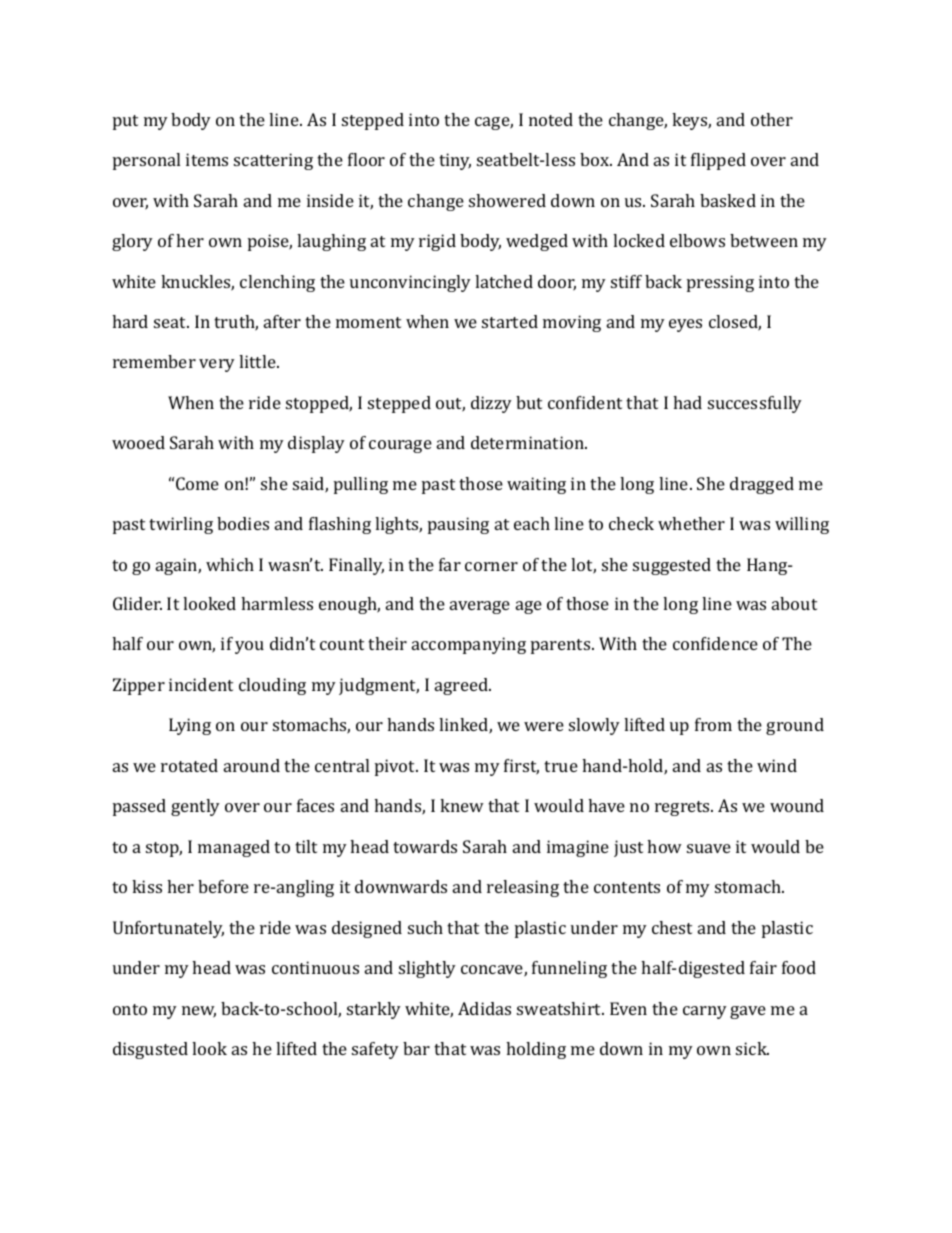 The image size is (952, 1233). What do you see at coordinates (190, 726) in the document?
I see `Lying` at bounding box center [190, 726].
